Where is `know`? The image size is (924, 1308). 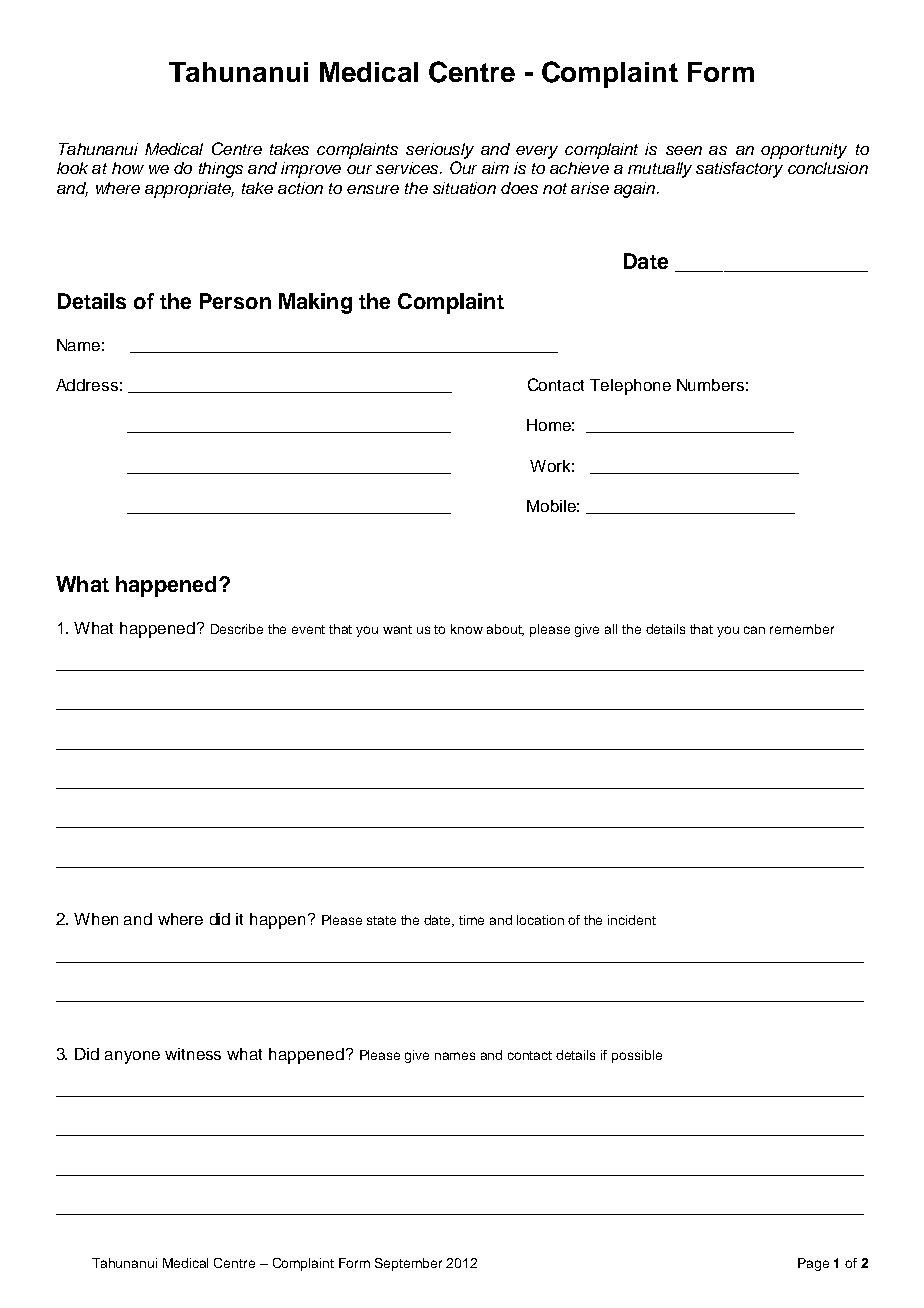
know is located at coordinates (467, 629).
